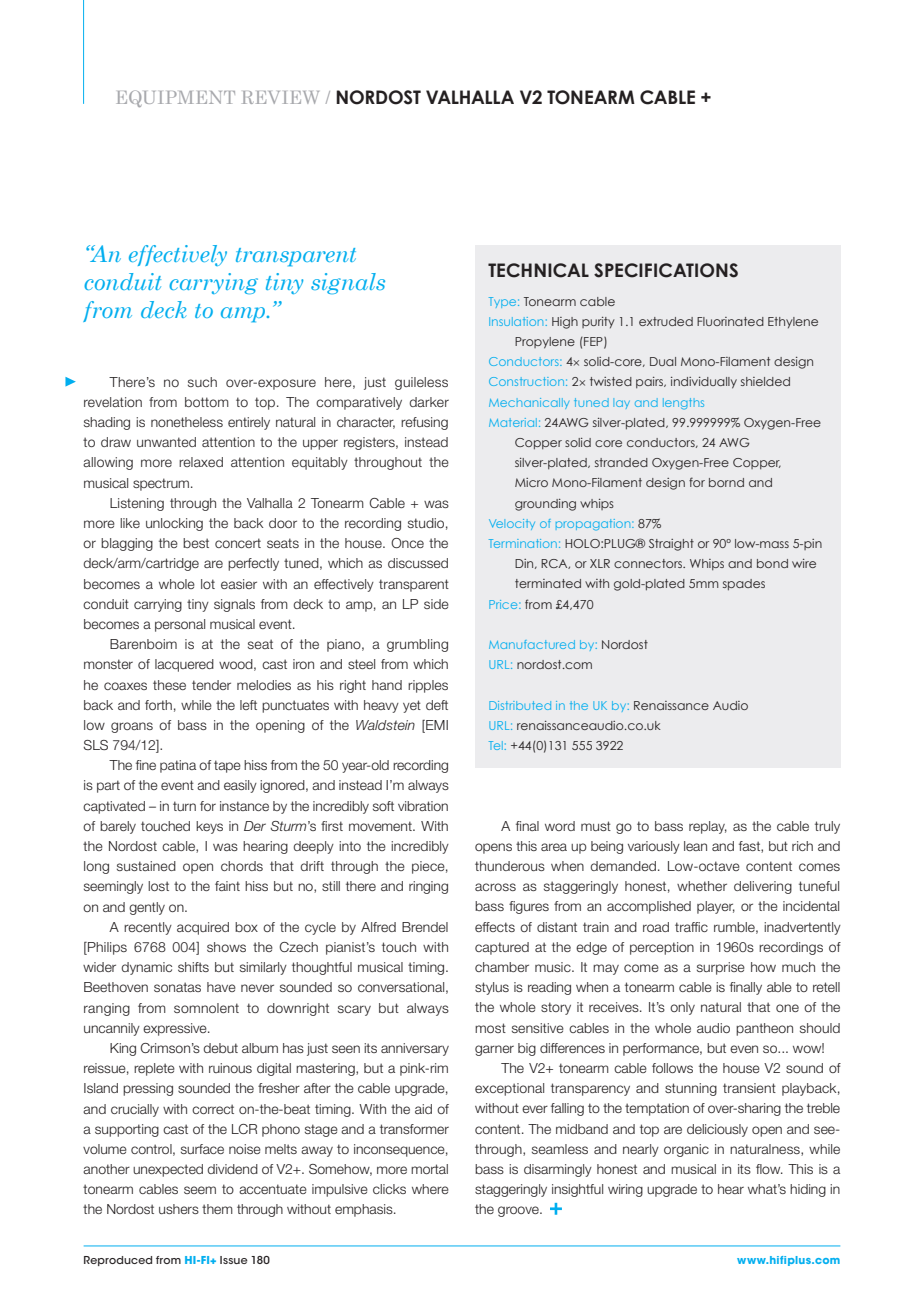  I want to click on sustained, so click(146, 866).
